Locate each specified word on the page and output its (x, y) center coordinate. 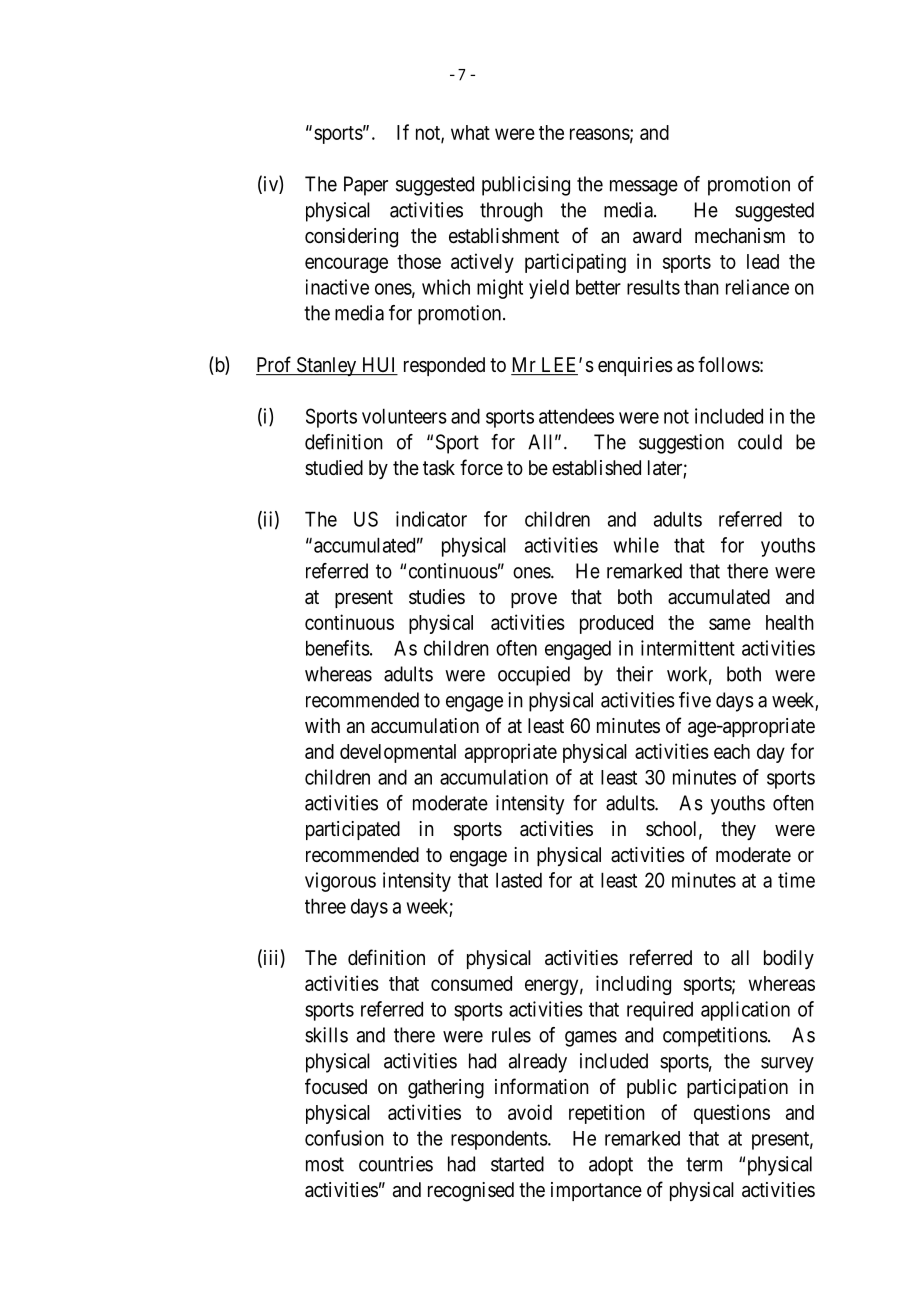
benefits (338, 648)
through (511, 212)
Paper (366, 186)
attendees (576, 416)
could (760, 442)
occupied (534, 676)
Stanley (326, 366)
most (325, 1164)
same (730, 624)
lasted (519, 880)
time (796, 880)
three (325, 906)
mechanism (740, 235)
